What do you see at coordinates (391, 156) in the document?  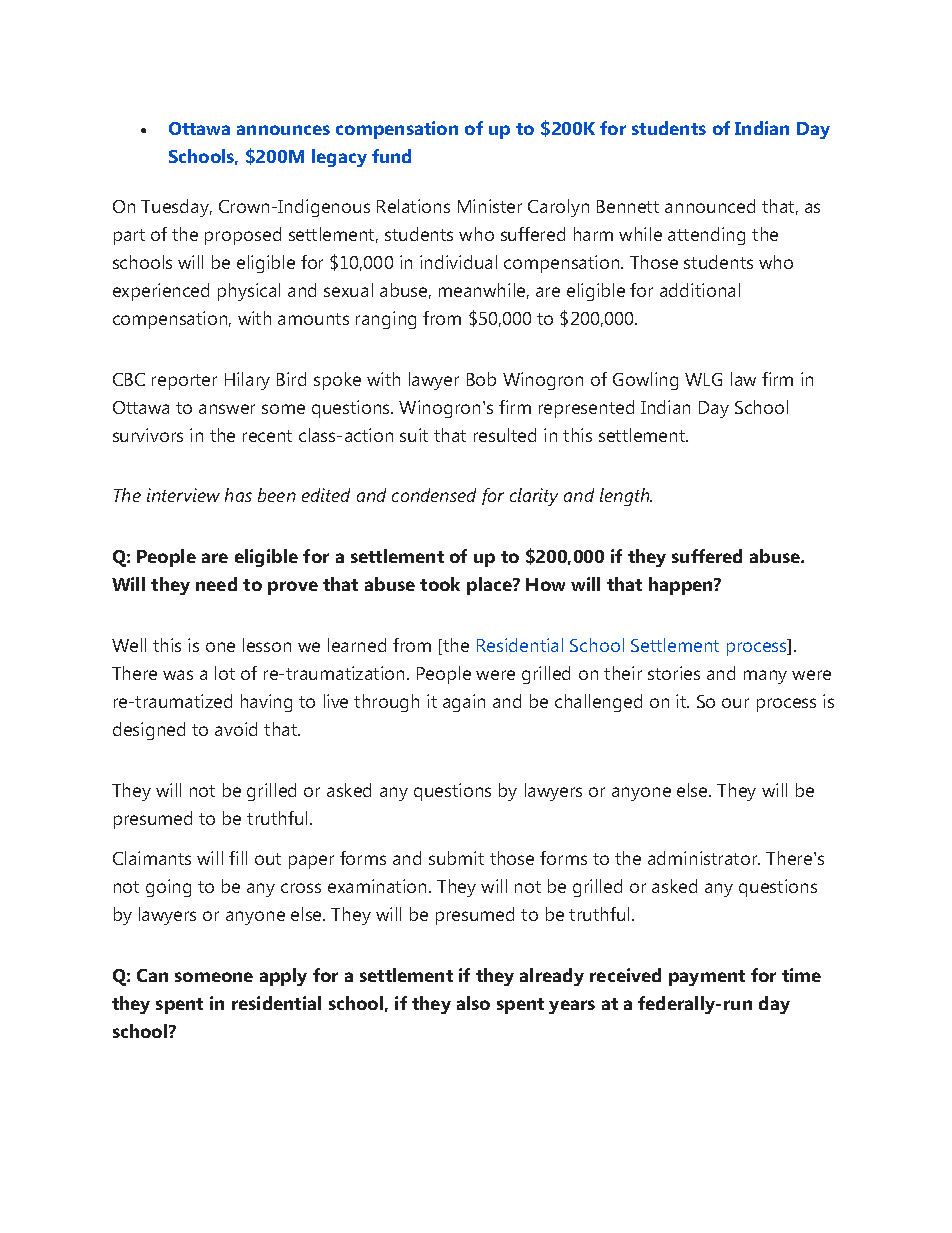 I see `fund` at bounding box center [391, 156].
